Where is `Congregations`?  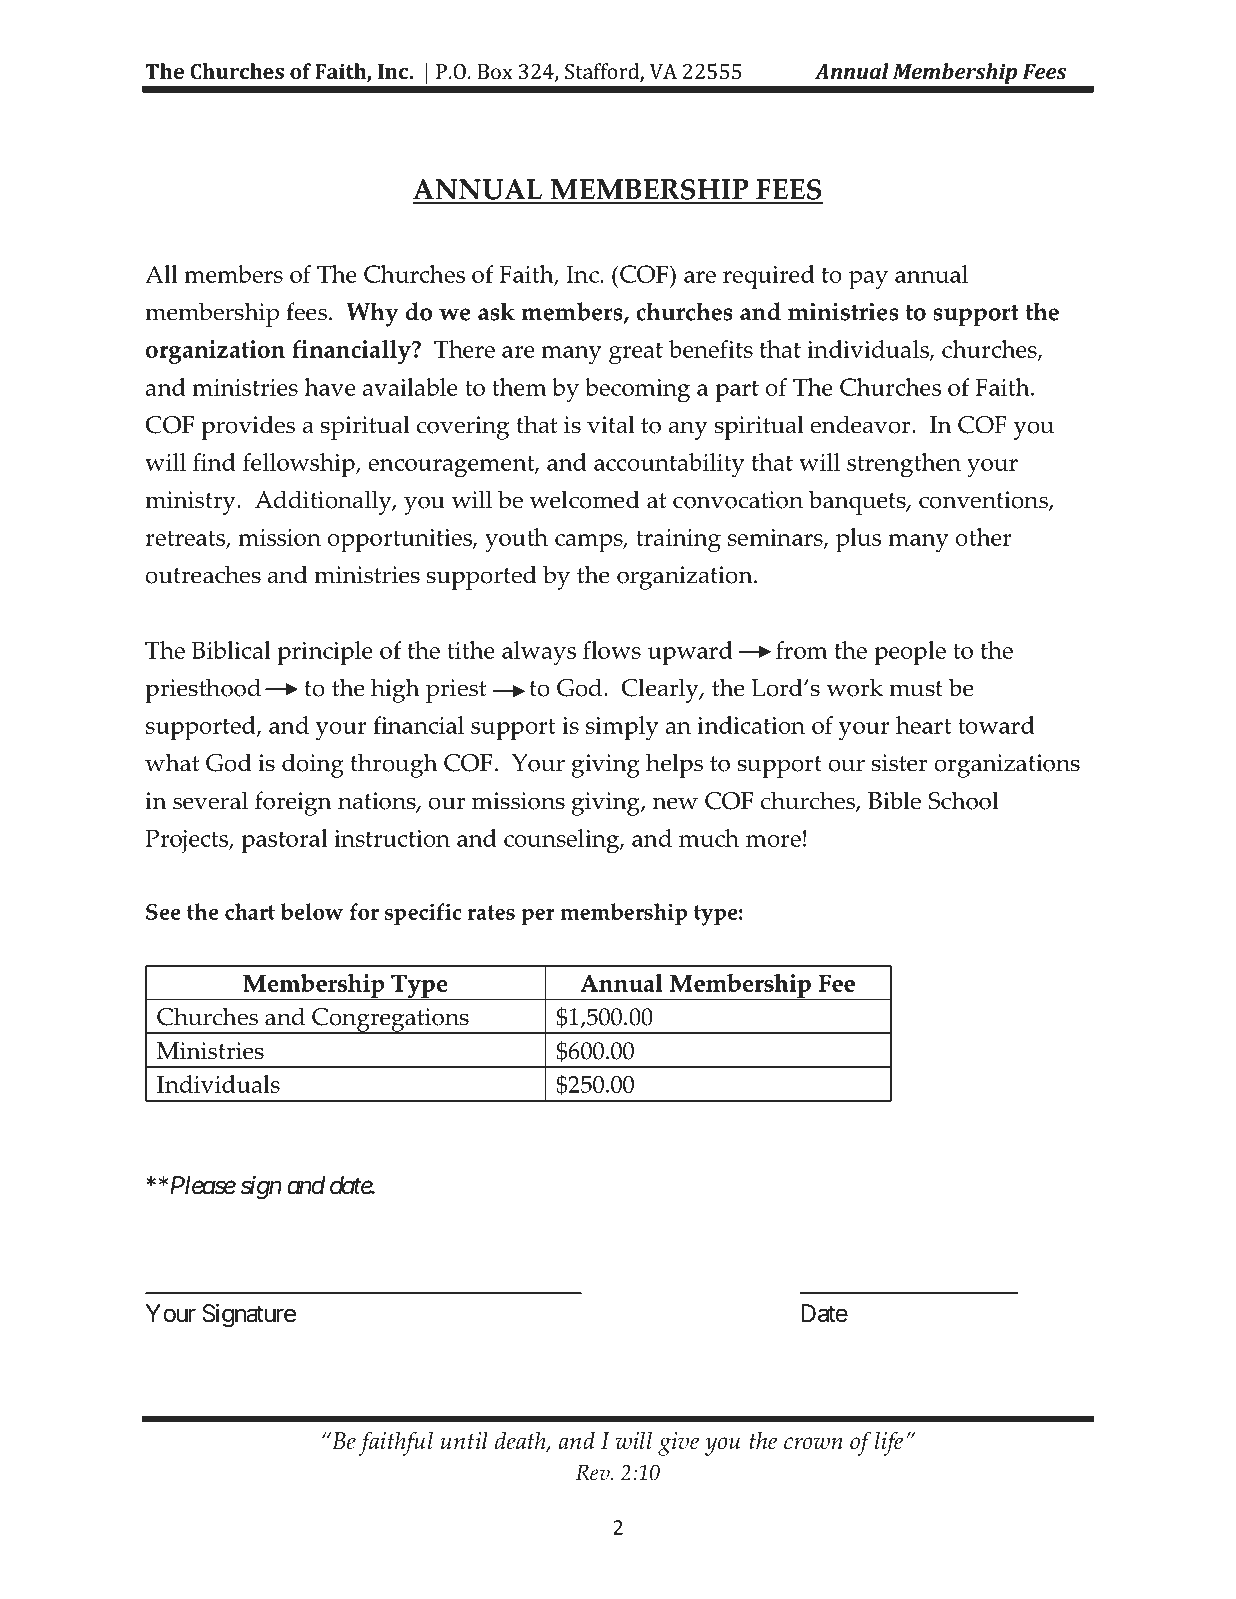
Congregations is located at coordinates (390, 1021).
